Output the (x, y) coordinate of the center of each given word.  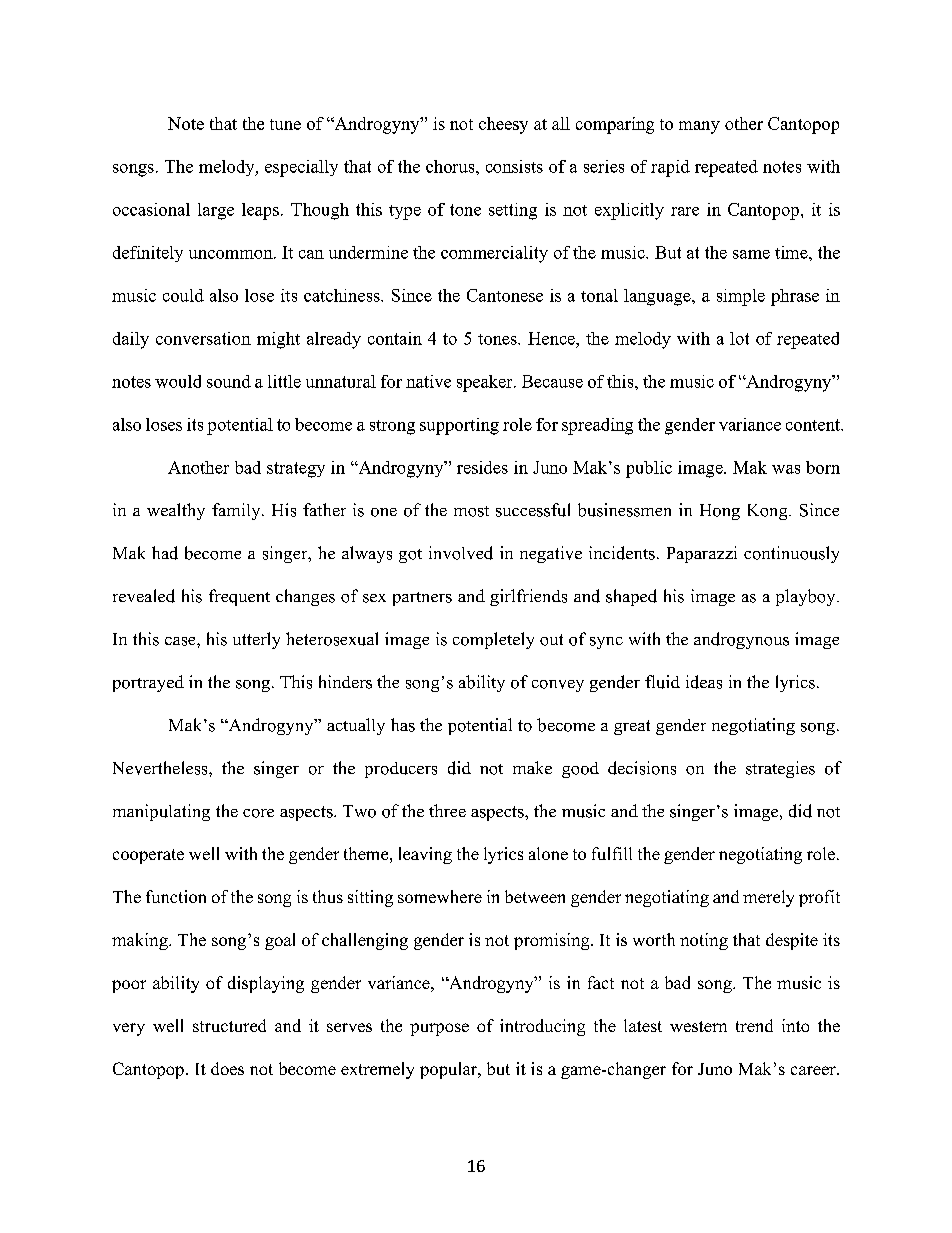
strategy (296, 470)
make (532, 767)
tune (285, 124)
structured (229, 1025)
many (699, 127)
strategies (780, 769)
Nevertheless (161, 768)
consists (514, 166)
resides (482, 467)
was (786, 469)
